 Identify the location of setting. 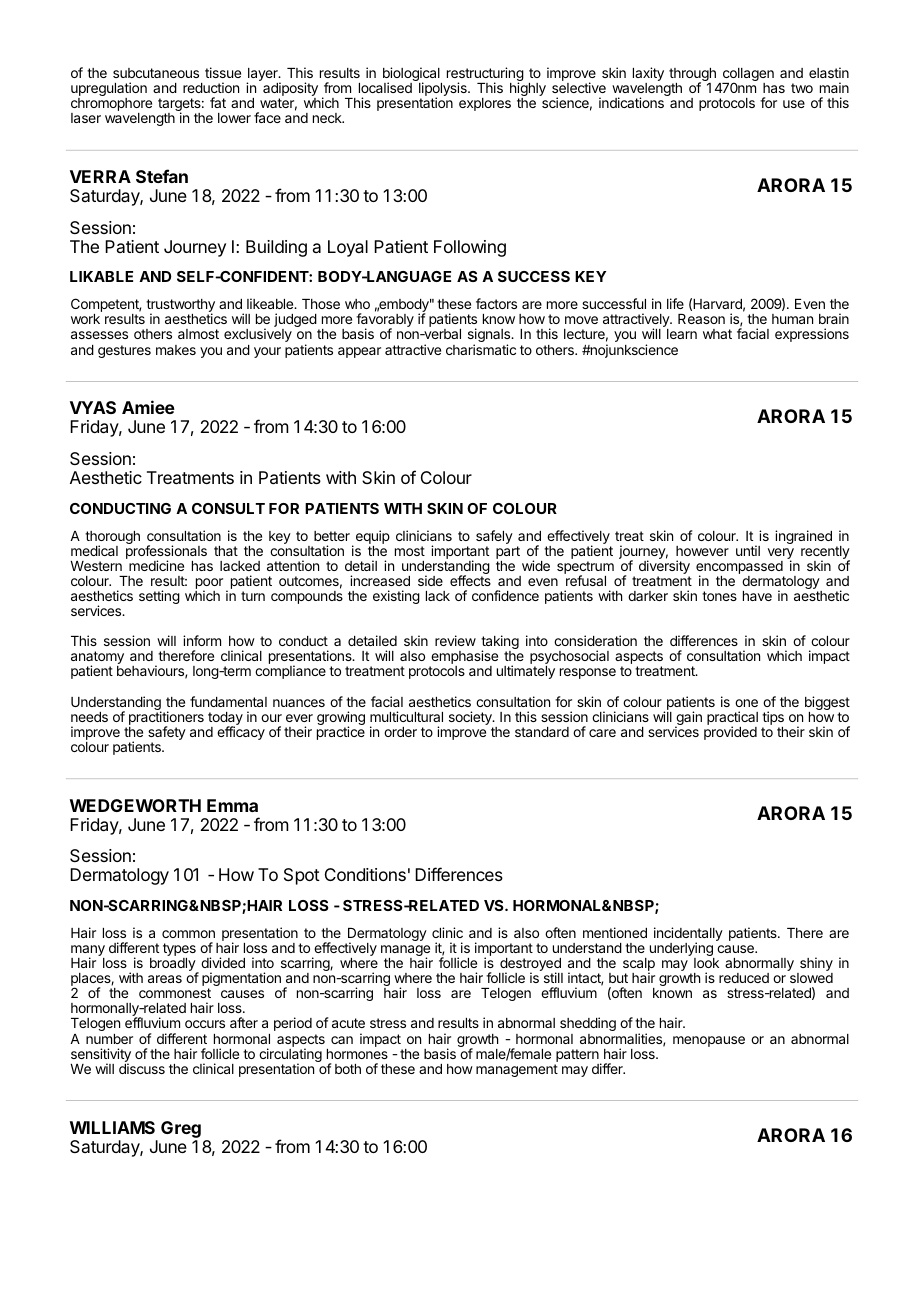
(159, 597).
